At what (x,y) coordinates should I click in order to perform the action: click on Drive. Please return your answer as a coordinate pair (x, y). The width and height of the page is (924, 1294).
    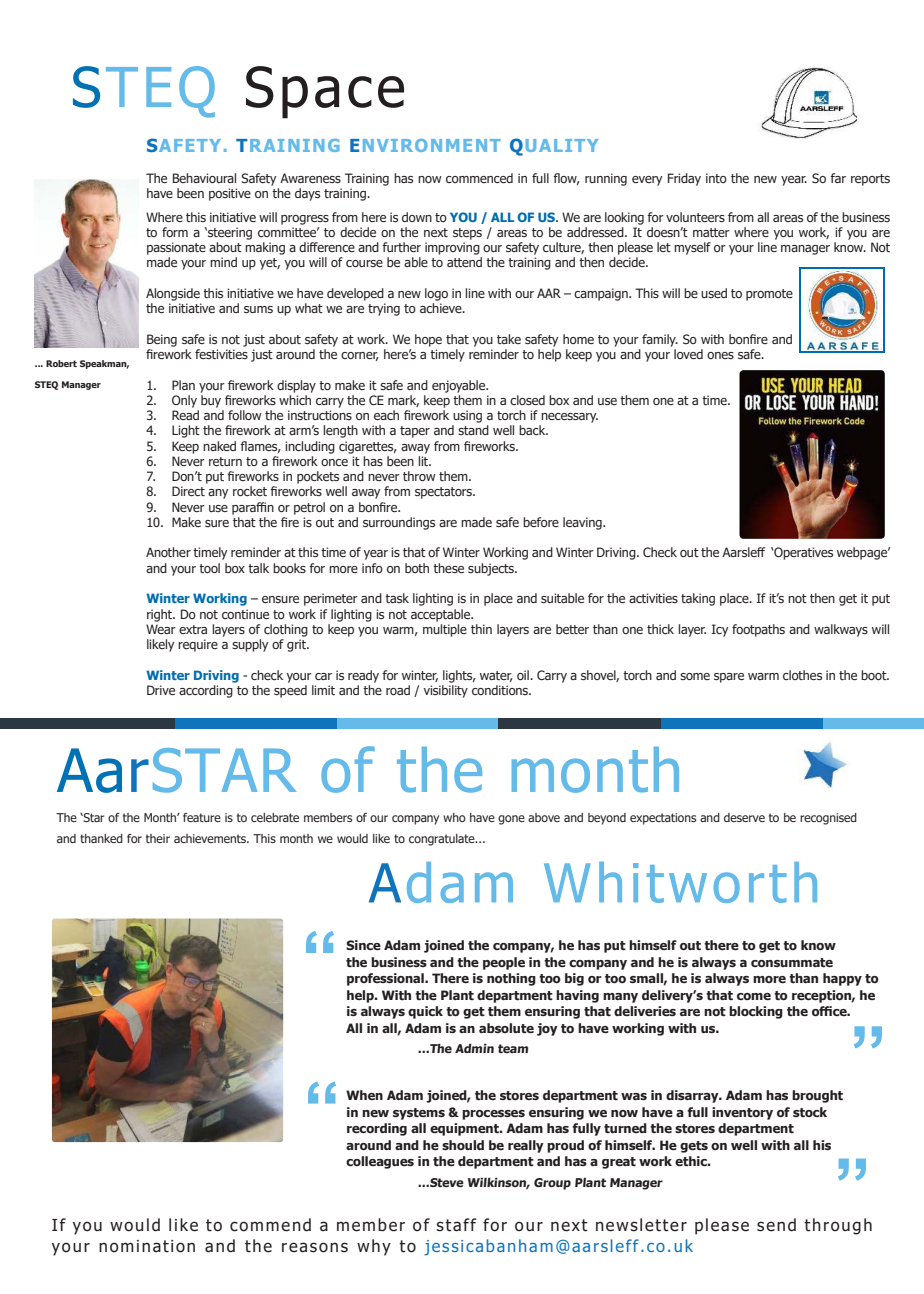
    Looking at the image, I should click on (161, 690).
